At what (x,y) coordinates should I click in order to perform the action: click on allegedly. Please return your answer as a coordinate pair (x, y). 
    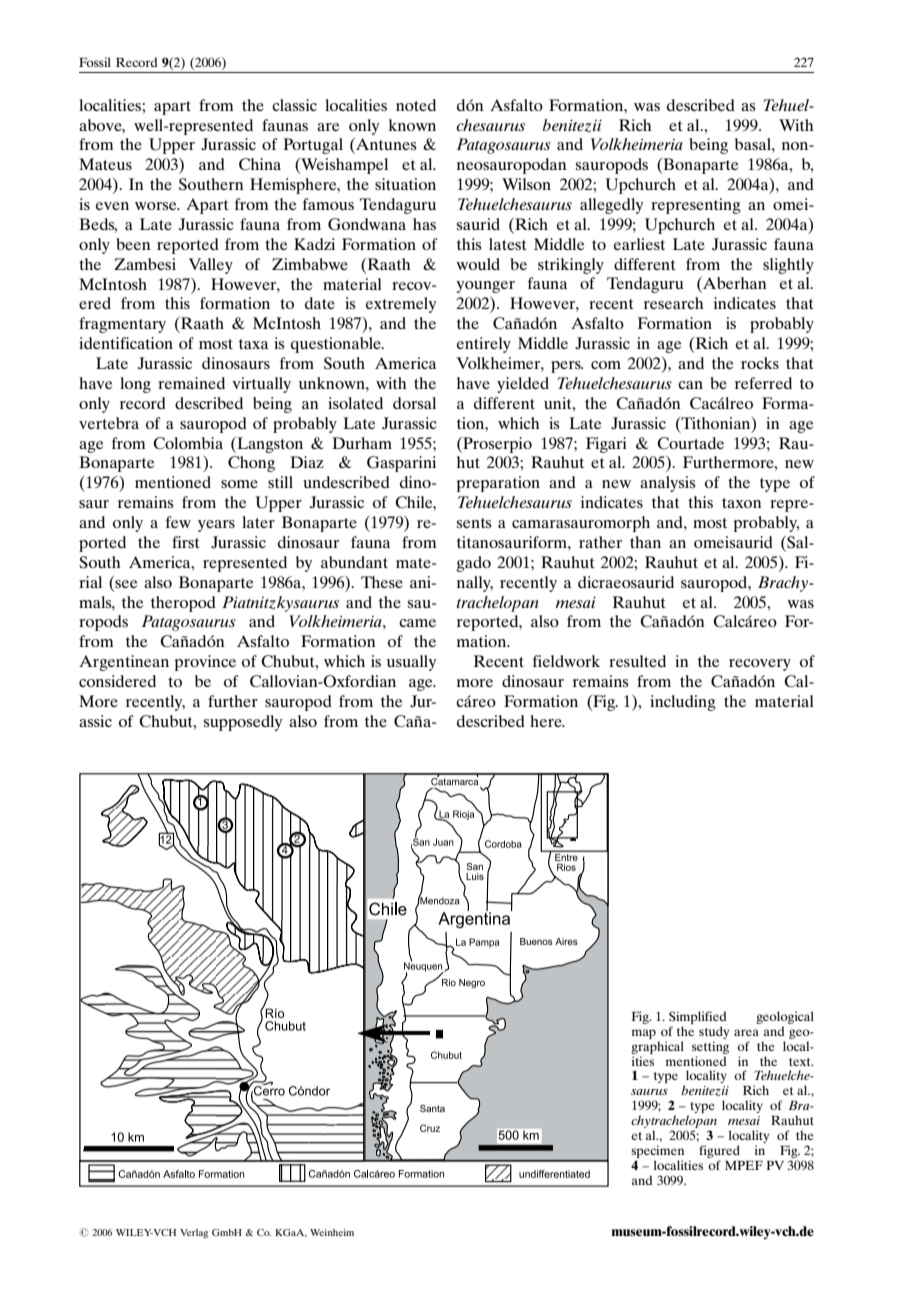
    Looking at the image, I should click on (611, 206).
